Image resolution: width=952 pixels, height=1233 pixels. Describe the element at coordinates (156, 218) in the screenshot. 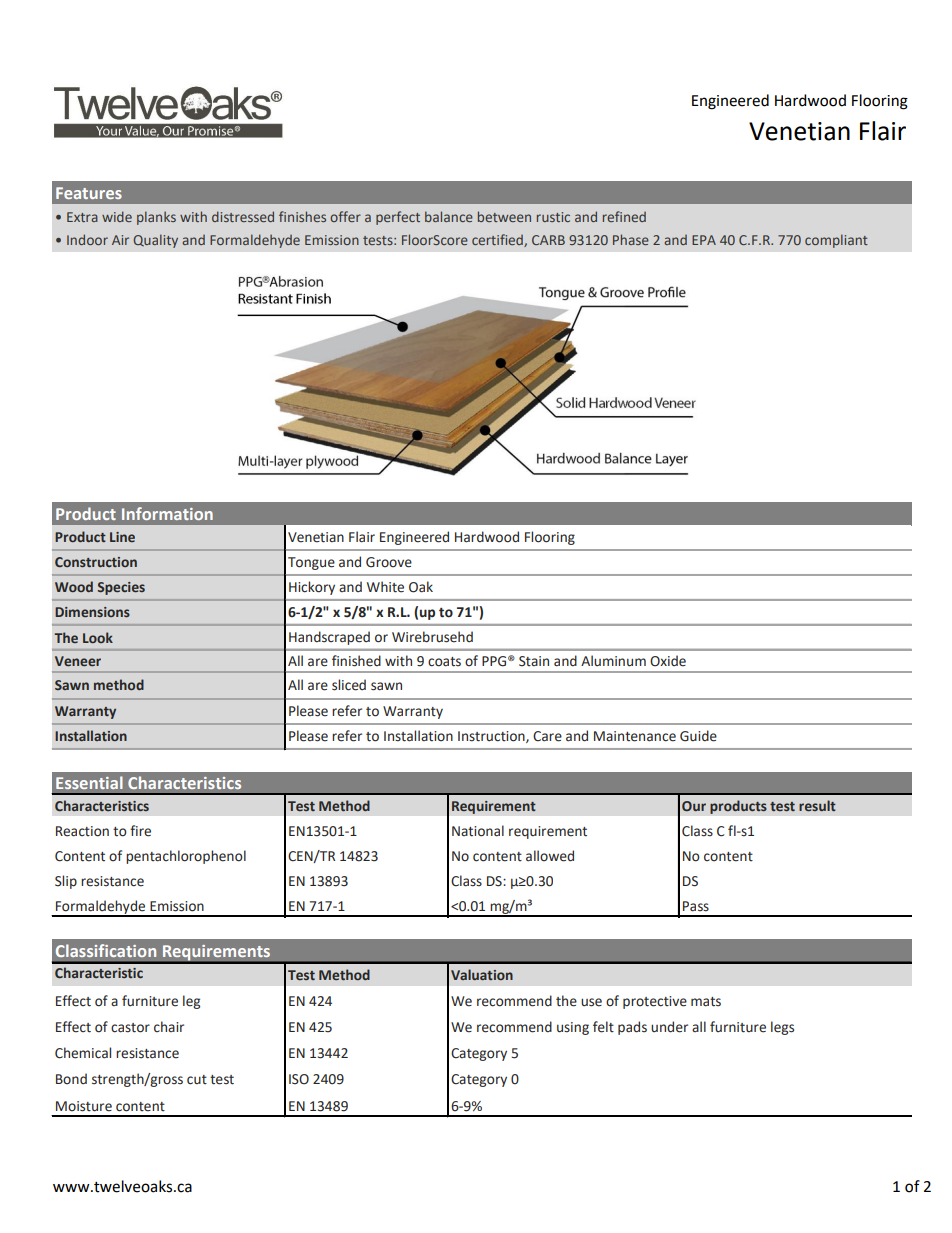

I see `planks` at that location.
